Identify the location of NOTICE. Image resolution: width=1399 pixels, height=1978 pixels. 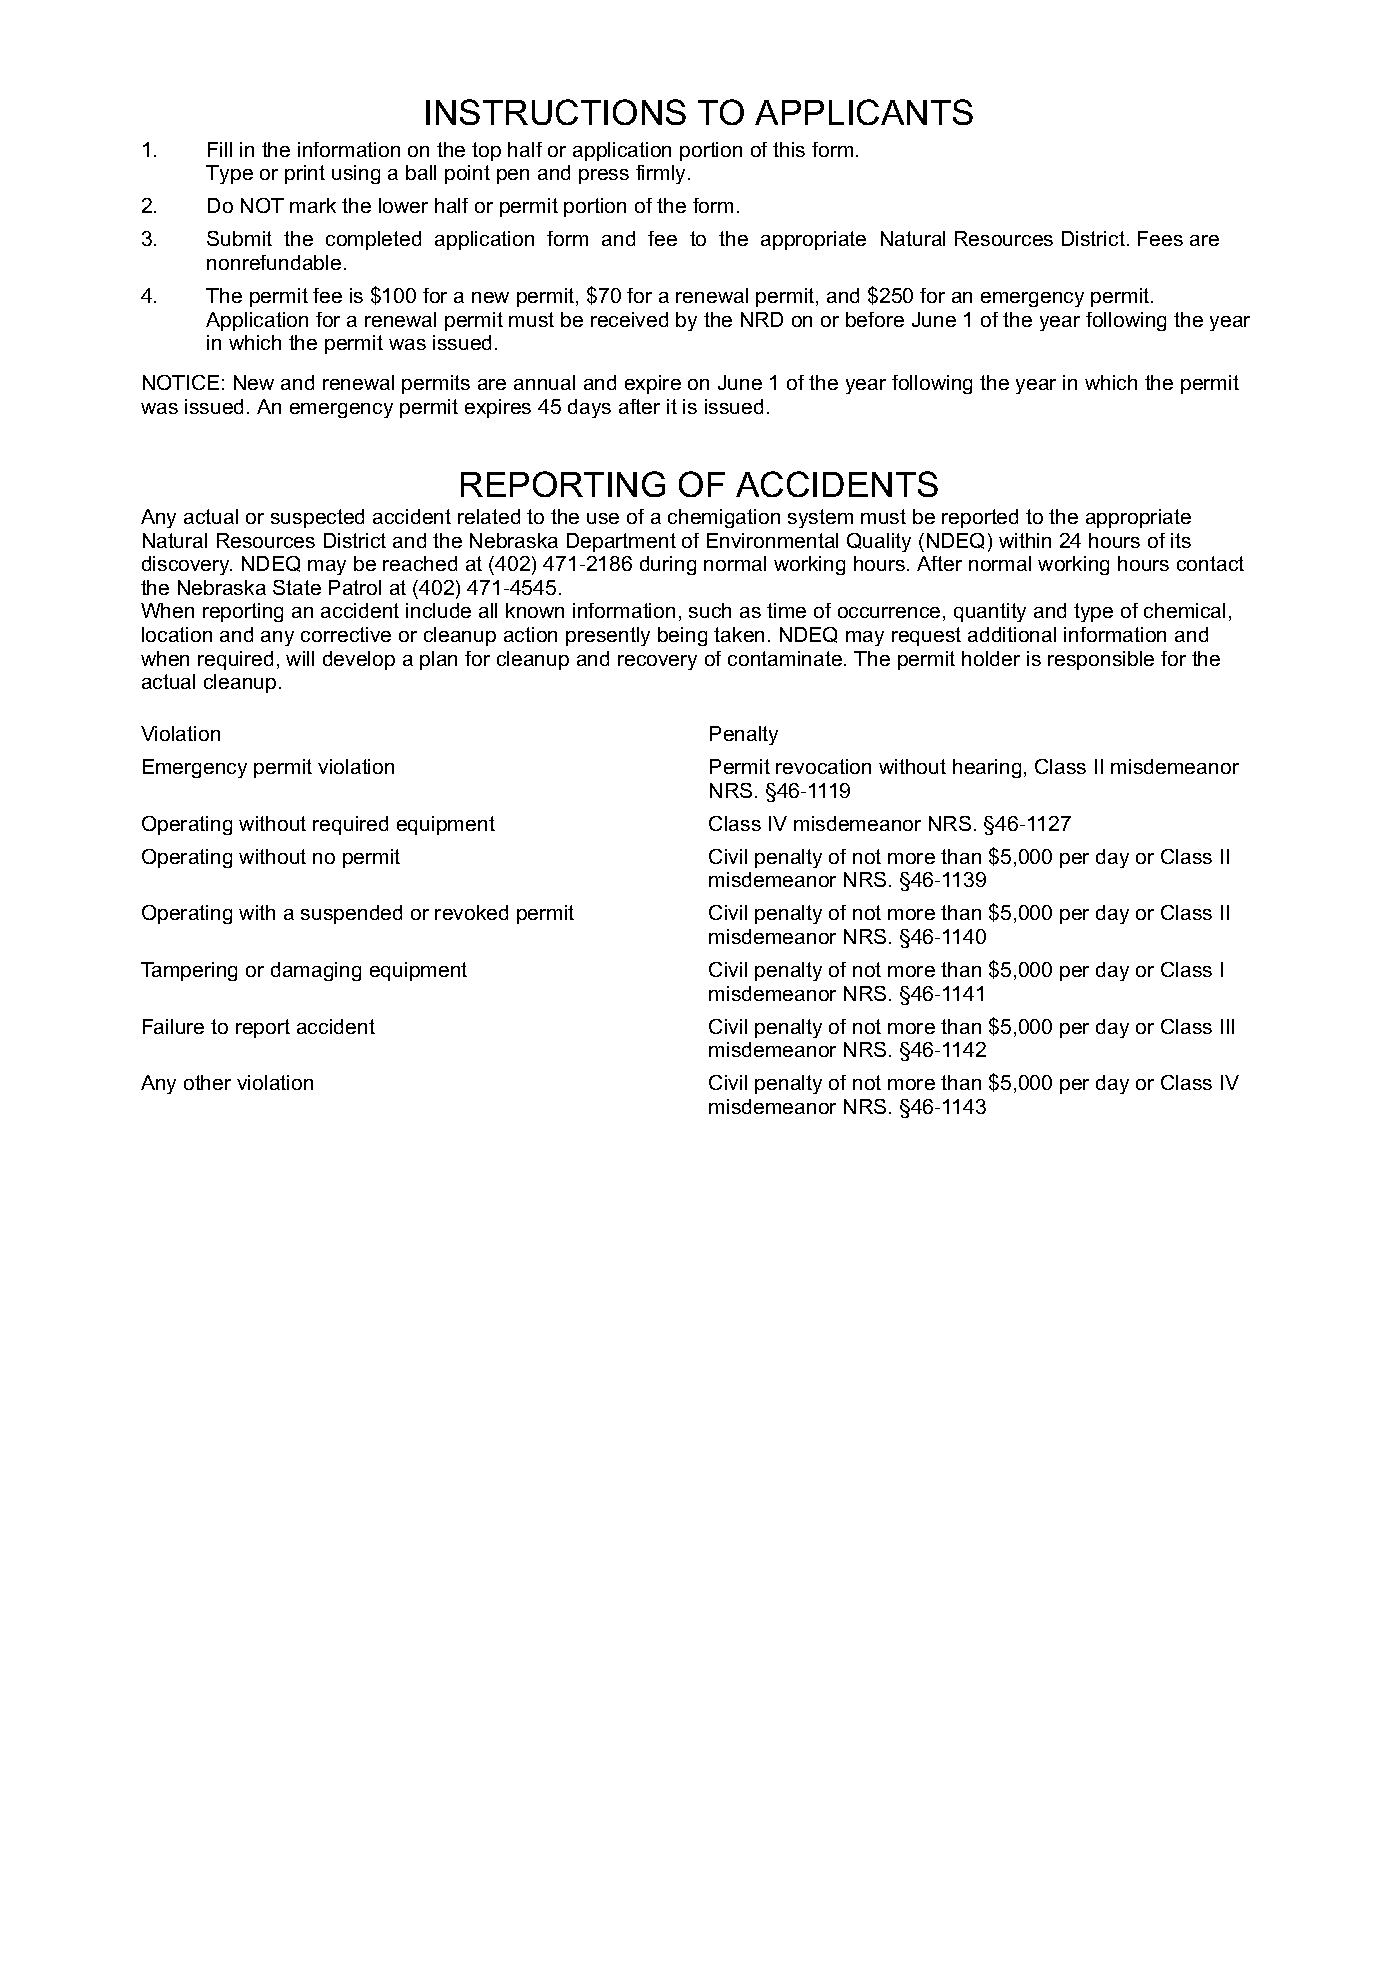
(181, 382).
